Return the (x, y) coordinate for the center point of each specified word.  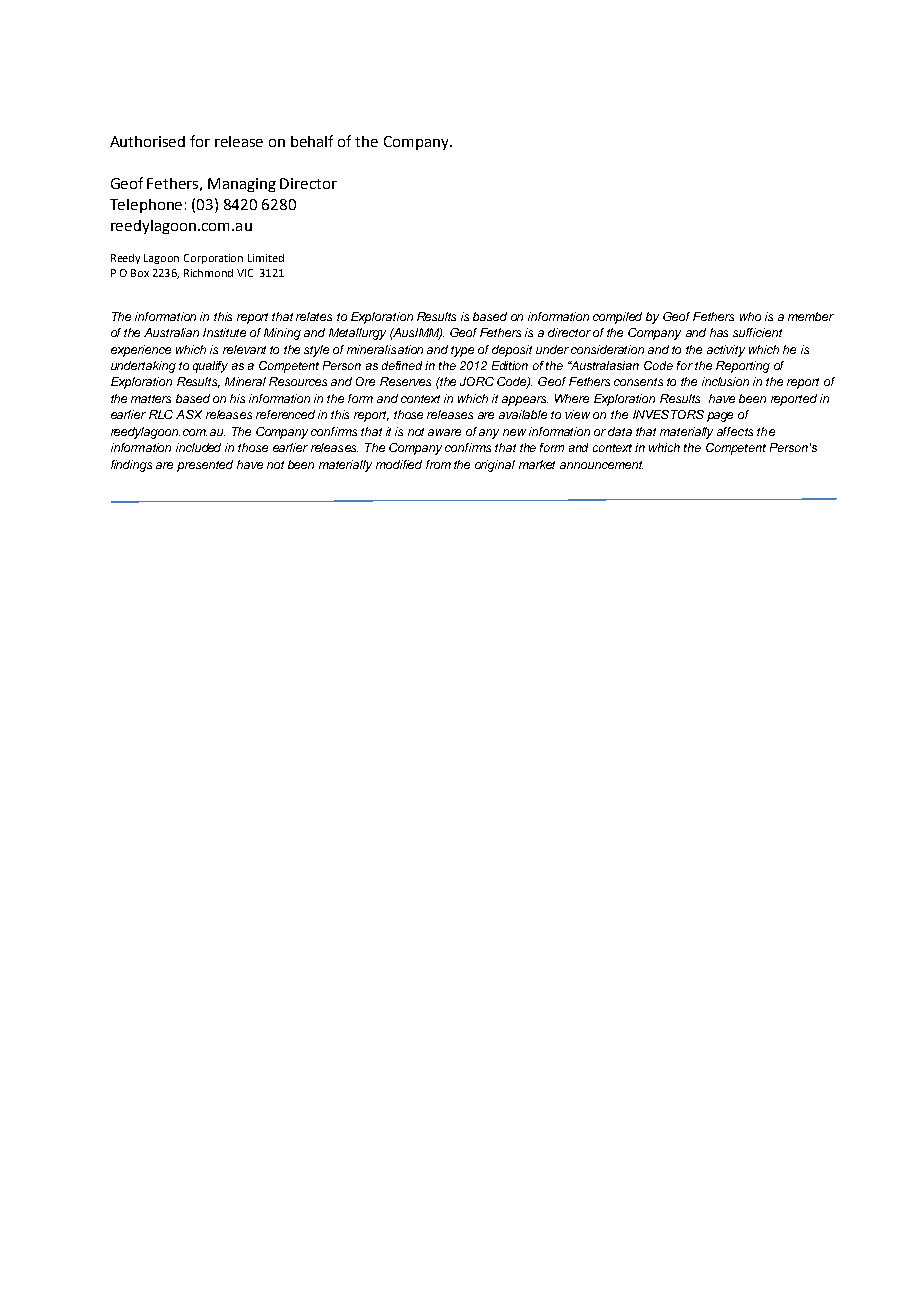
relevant (244, 349)
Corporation (213, 259)
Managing (242, 185)
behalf (312, 141)
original (495, 466)
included (198, 447)
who (750, 316)
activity (726, 351)
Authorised (147, 141)
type (462, 351)
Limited (266, 258)
